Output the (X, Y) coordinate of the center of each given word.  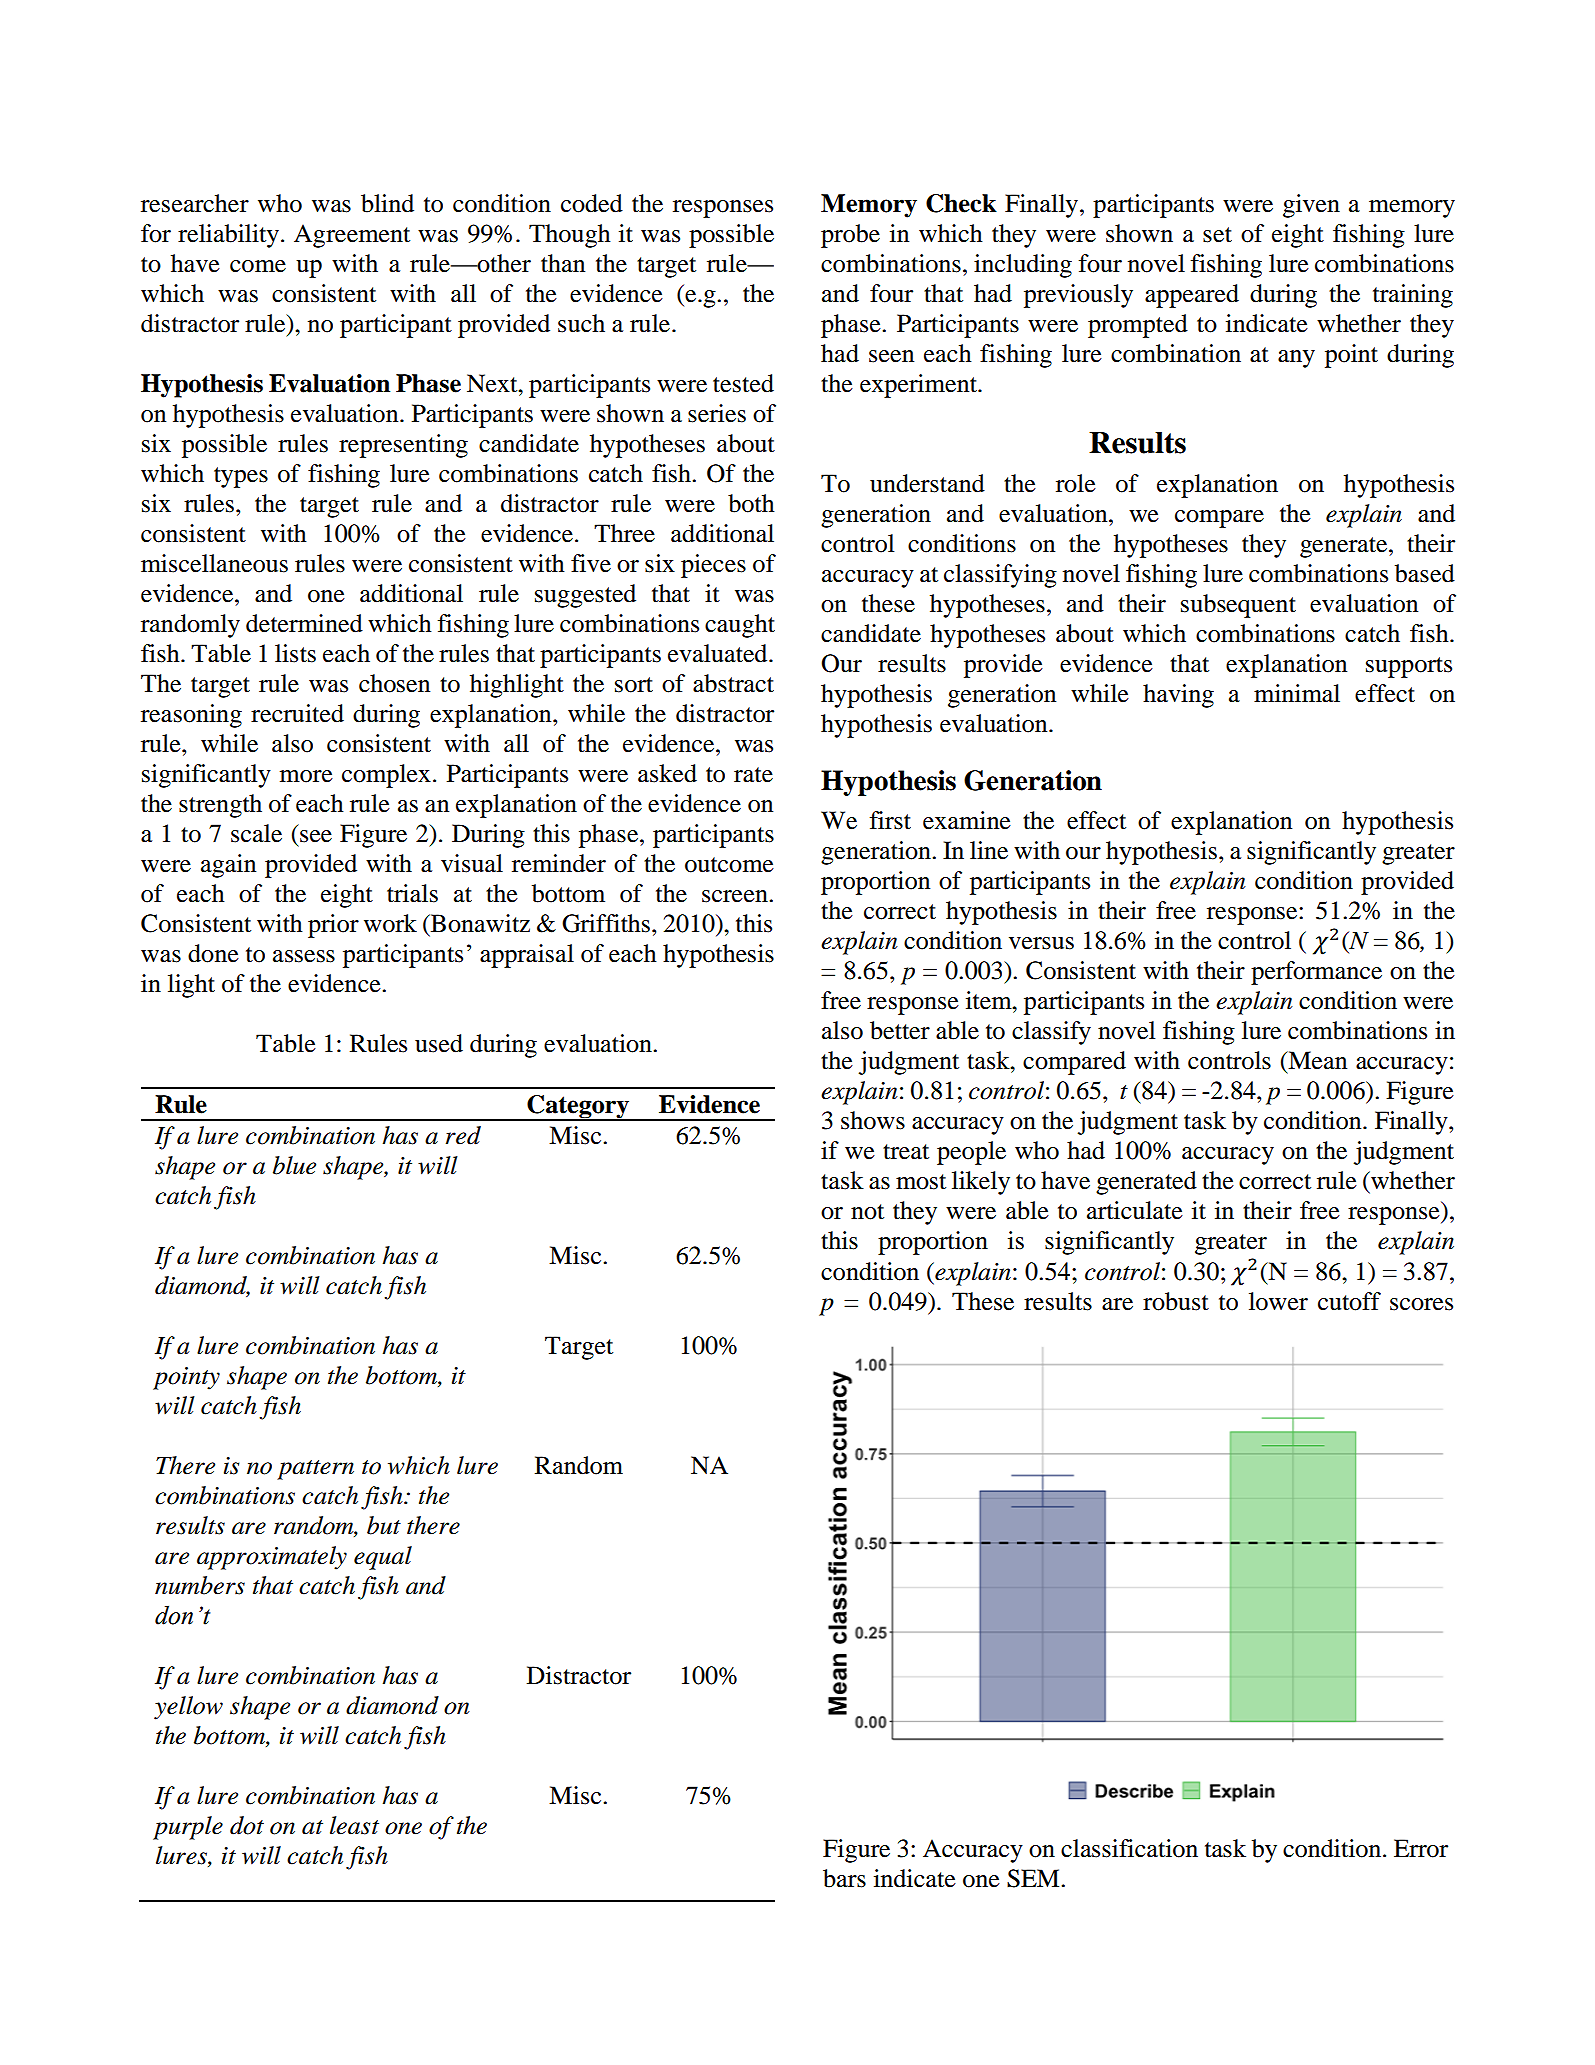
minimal (1297, 693)
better (900, 1030)
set (1217, 235)
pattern (315, 1470)
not (867, 1212)
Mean (1316, 1060)
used (439, 1043)
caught (740, 626)
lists (295, 653)
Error (1421, 1848)
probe (850, 236)
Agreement (352, 236)
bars (844, 1878)
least (354, 1825)
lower (1278, 1301)
